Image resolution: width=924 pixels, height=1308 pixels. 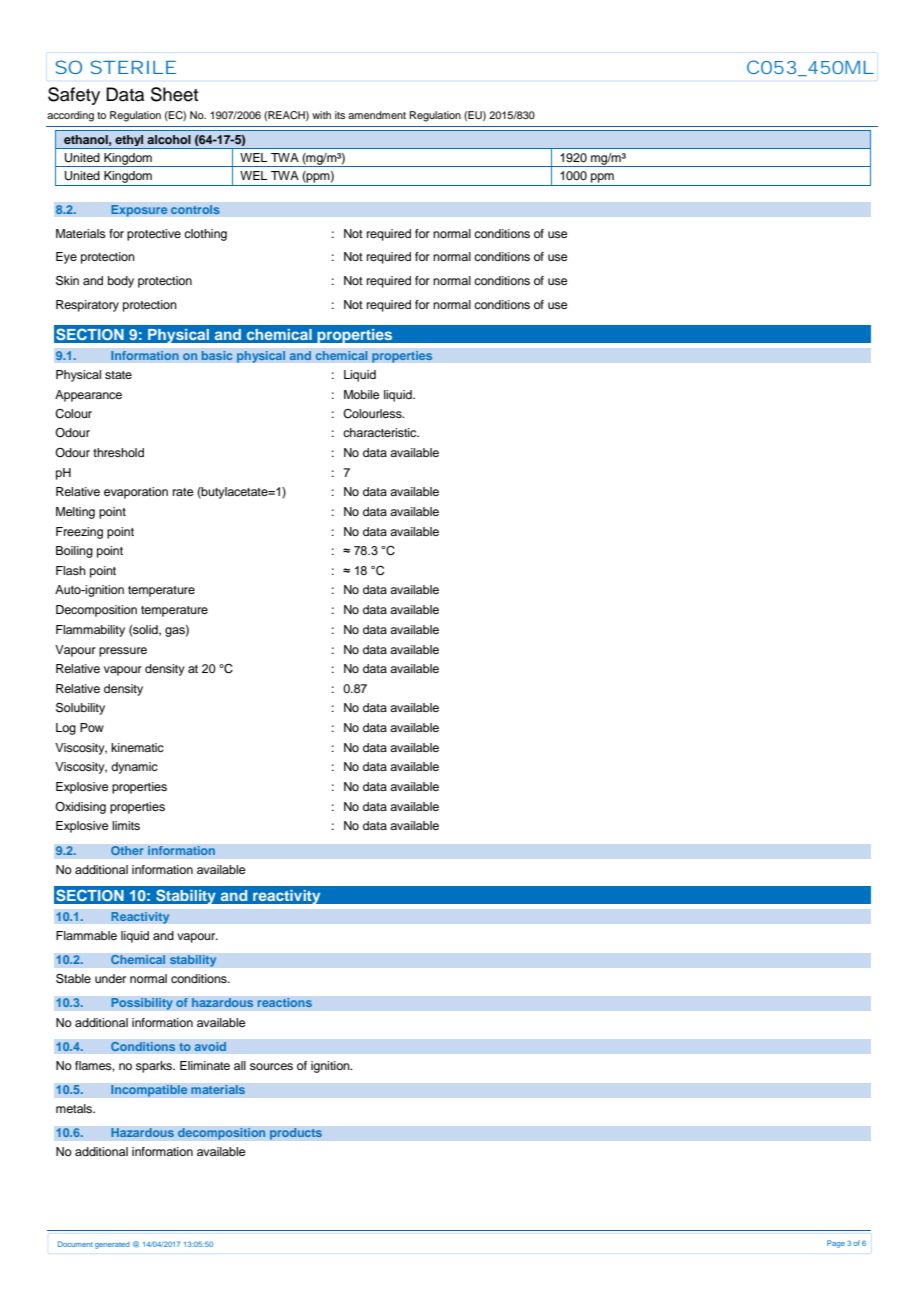 I want to click on kinematic, so click(x=137, y=747).
